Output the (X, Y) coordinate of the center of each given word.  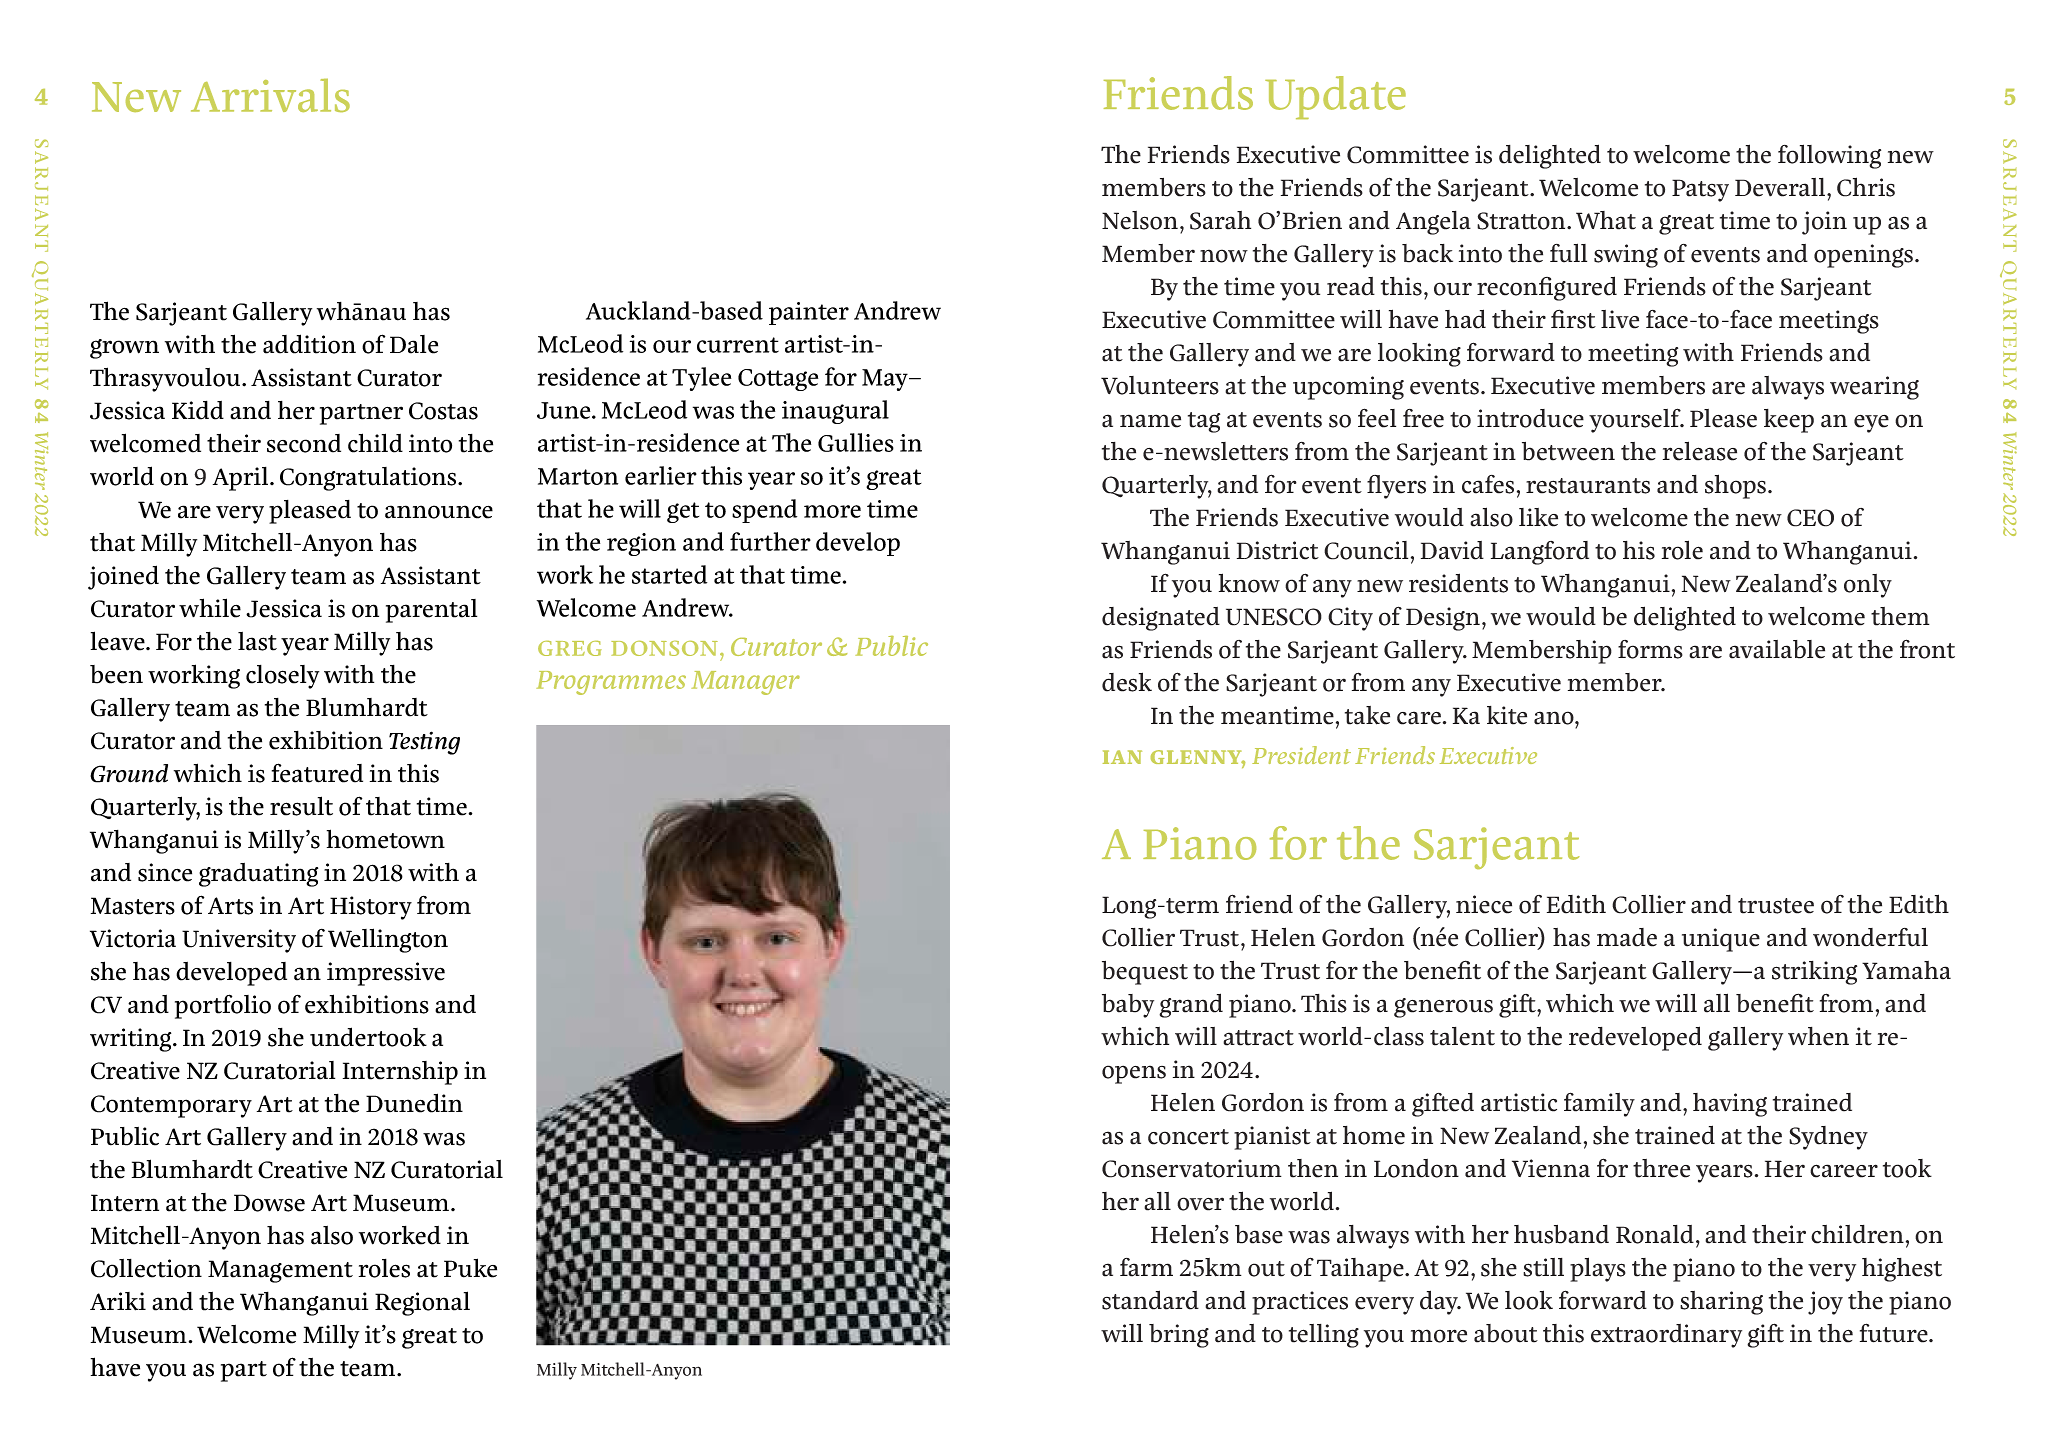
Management (280, 1271)
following (1829, 156)
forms (1650, 649)
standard (1150, 1300)
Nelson (1140, 220)
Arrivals (270, 95)
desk (1127, 682)
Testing (424, 743)
